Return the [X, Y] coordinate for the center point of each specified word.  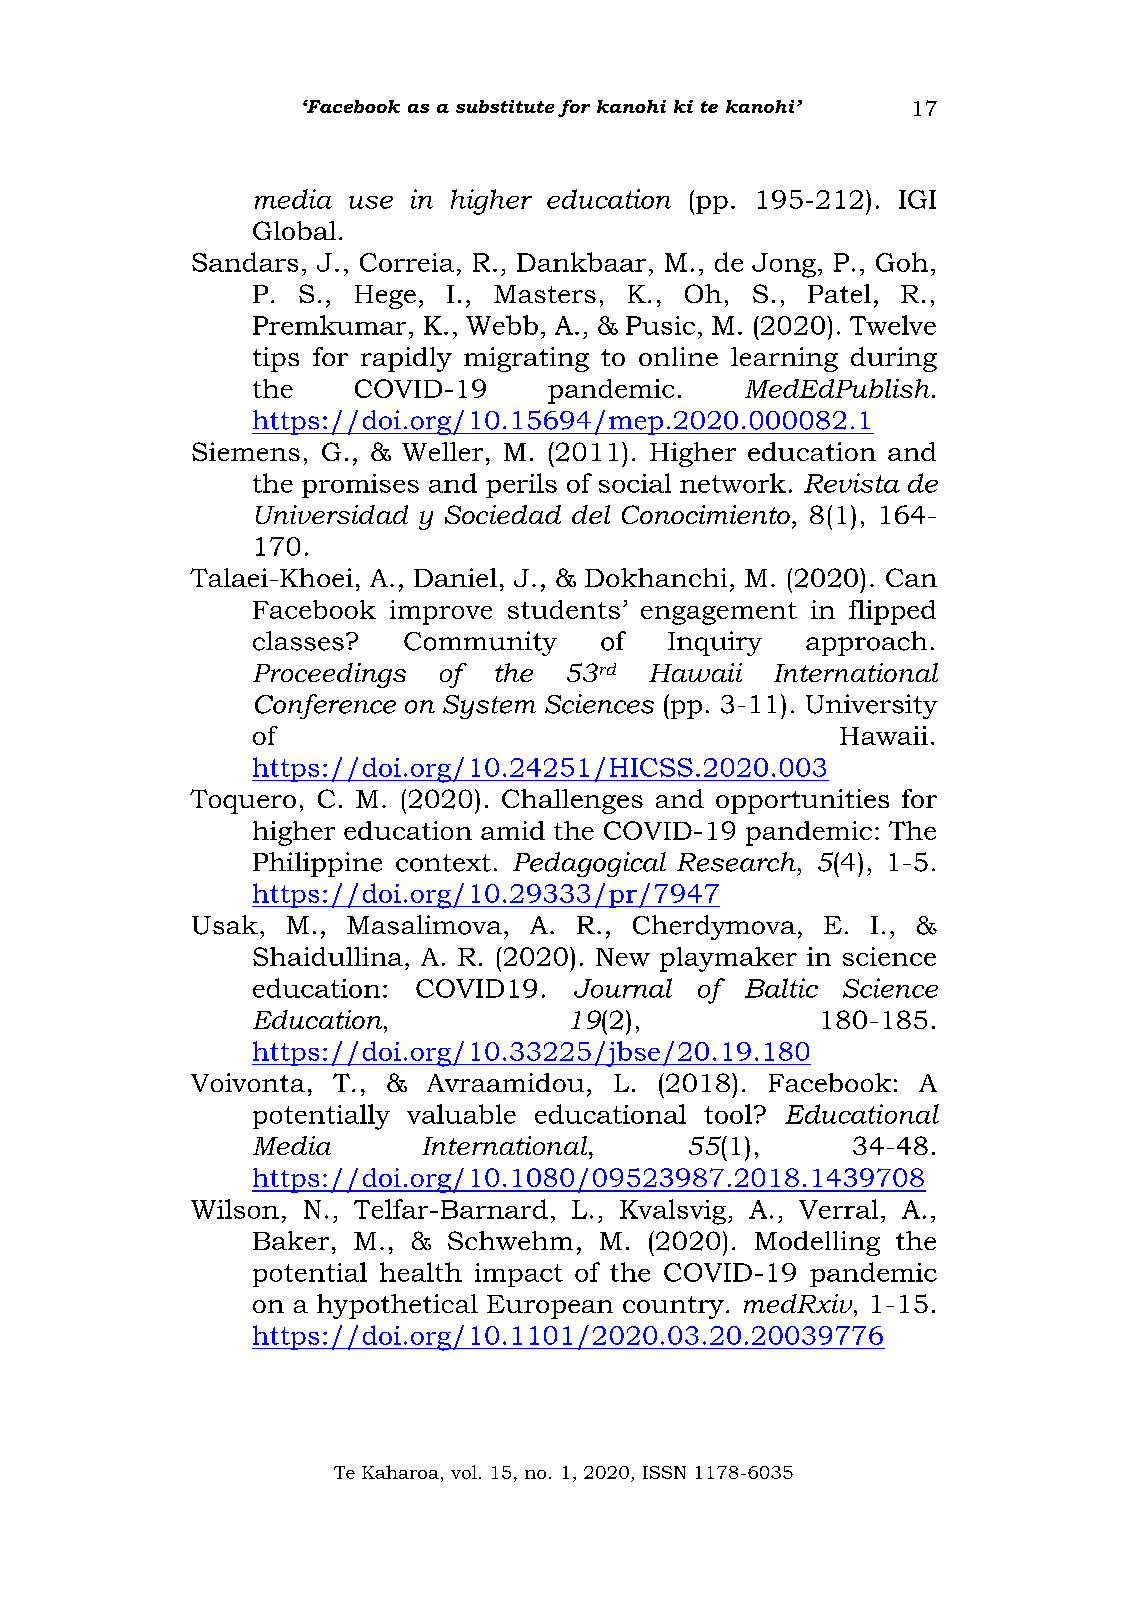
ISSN [664, 1472]
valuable [461, 1114]
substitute [505, 106]
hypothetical [397, 1306]
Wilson [235, 1209]
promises [360, 486]
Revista [852, 483]
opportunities [802, 801]
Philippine [317, 864]
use [371, 202]
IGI [917, 199]
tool [728, 1114]
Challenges [572, 801]
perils [521, 485]
